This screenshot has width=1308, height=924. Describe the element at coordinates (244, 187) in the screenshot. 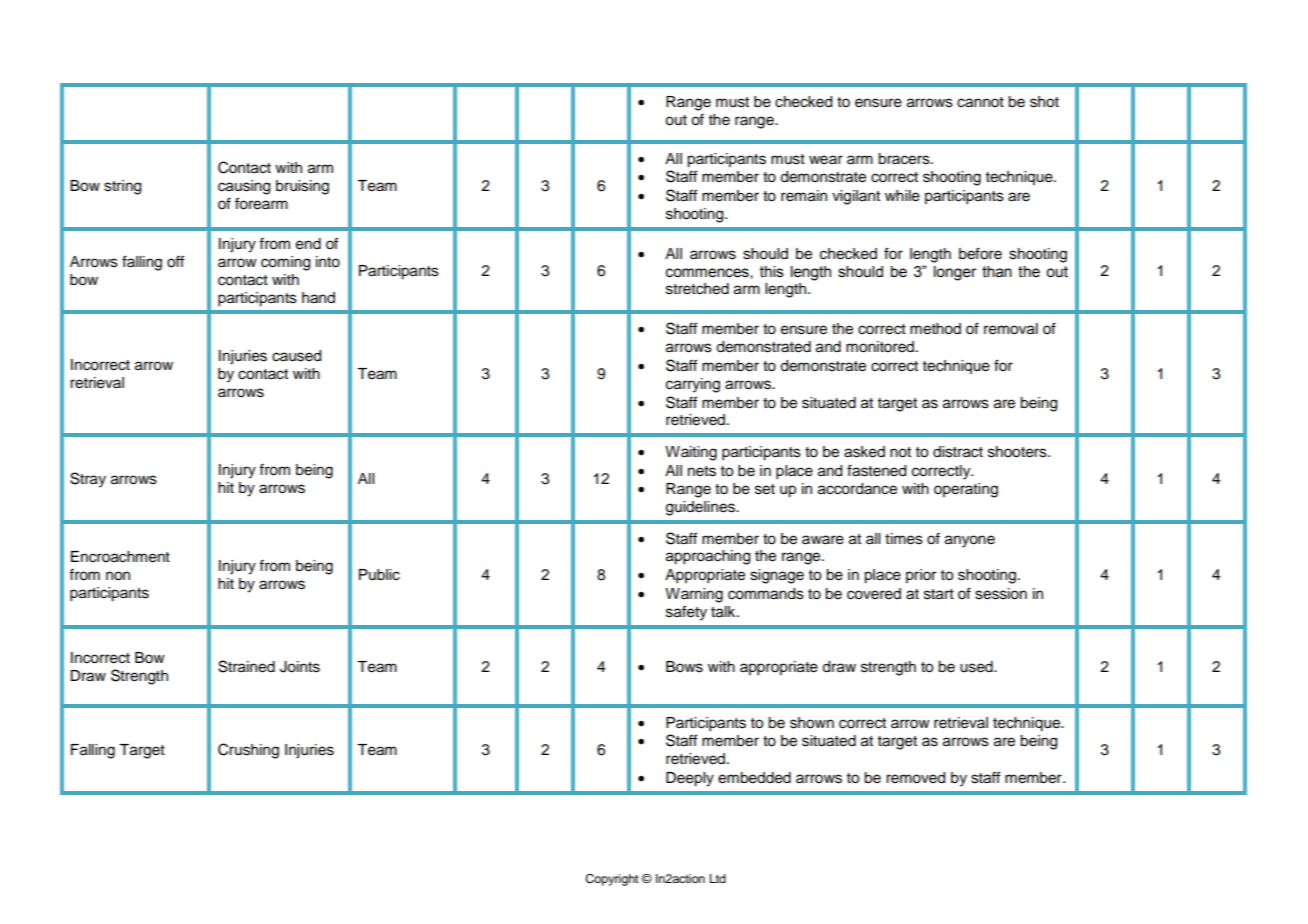

I see `causing` at that location.
